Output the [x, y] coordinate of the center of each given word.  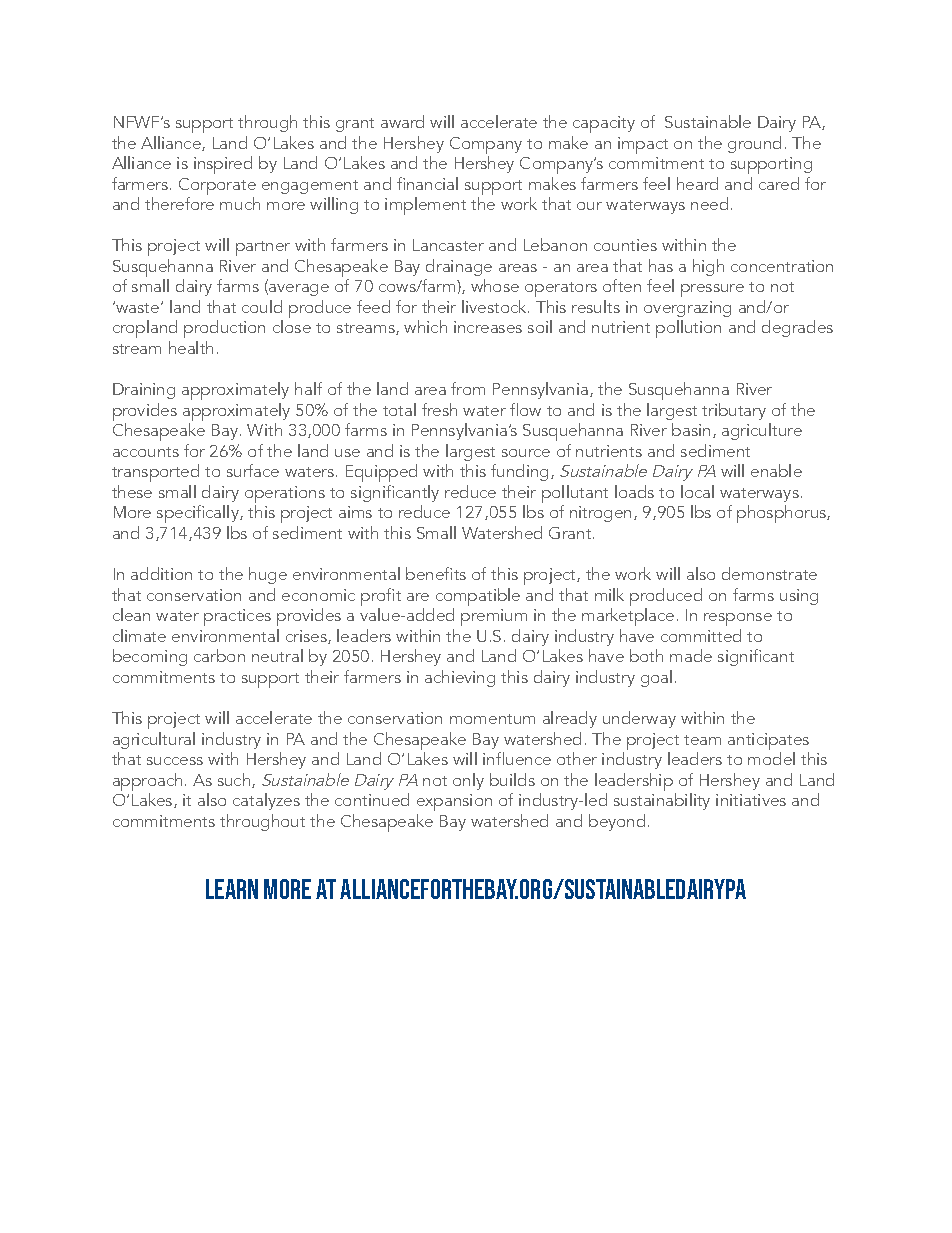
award [402, 121]
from [468, 388]
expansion [454, 802]
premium [494, 617]
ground [754, 144]
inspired [223, 165]
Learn [232, 889]
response [738, 619]
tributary [734, 411]
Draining [144, 391]
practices [237, 617]
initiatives [751, 800]
